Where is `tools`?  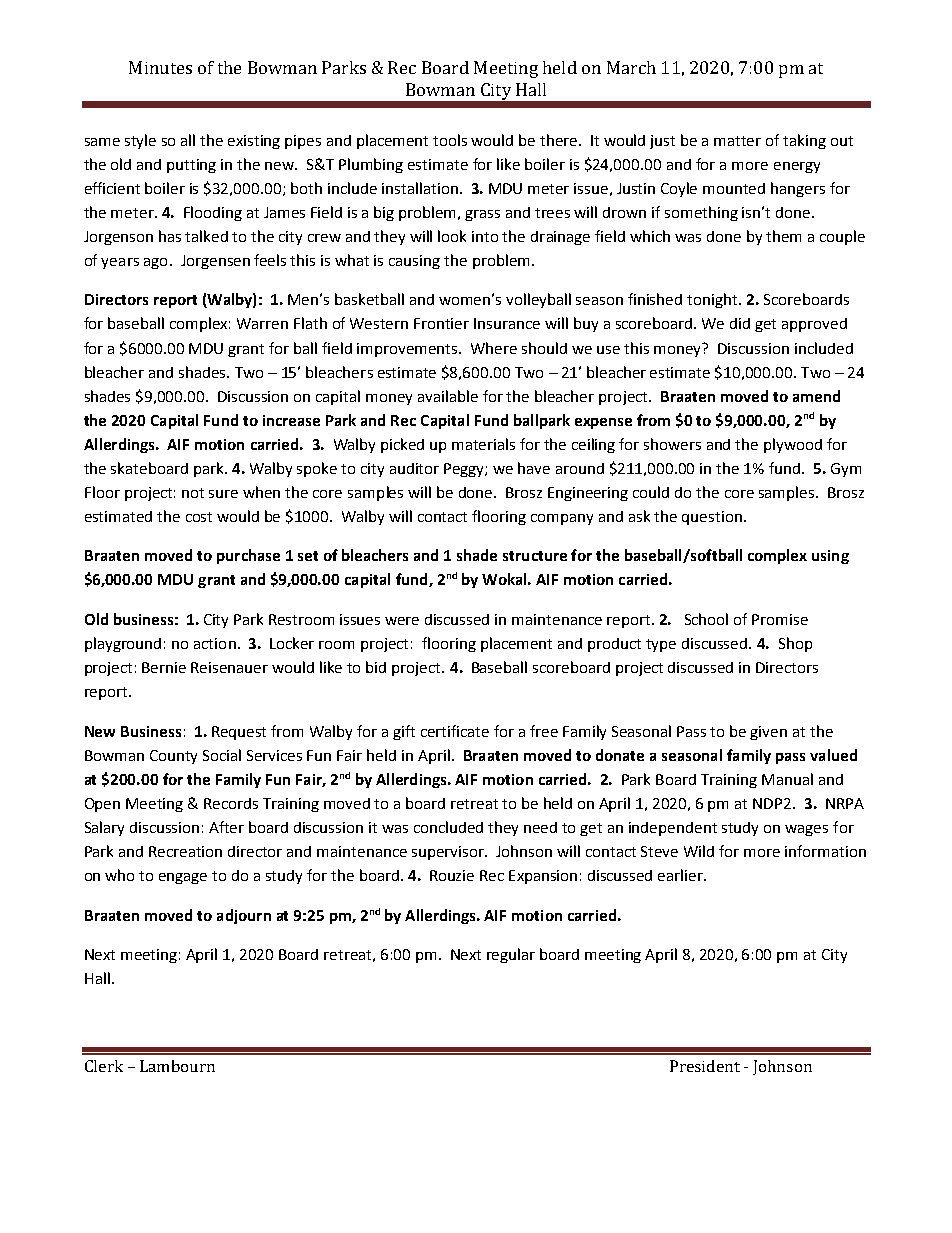
tools is located at coordinates (450, 140).
